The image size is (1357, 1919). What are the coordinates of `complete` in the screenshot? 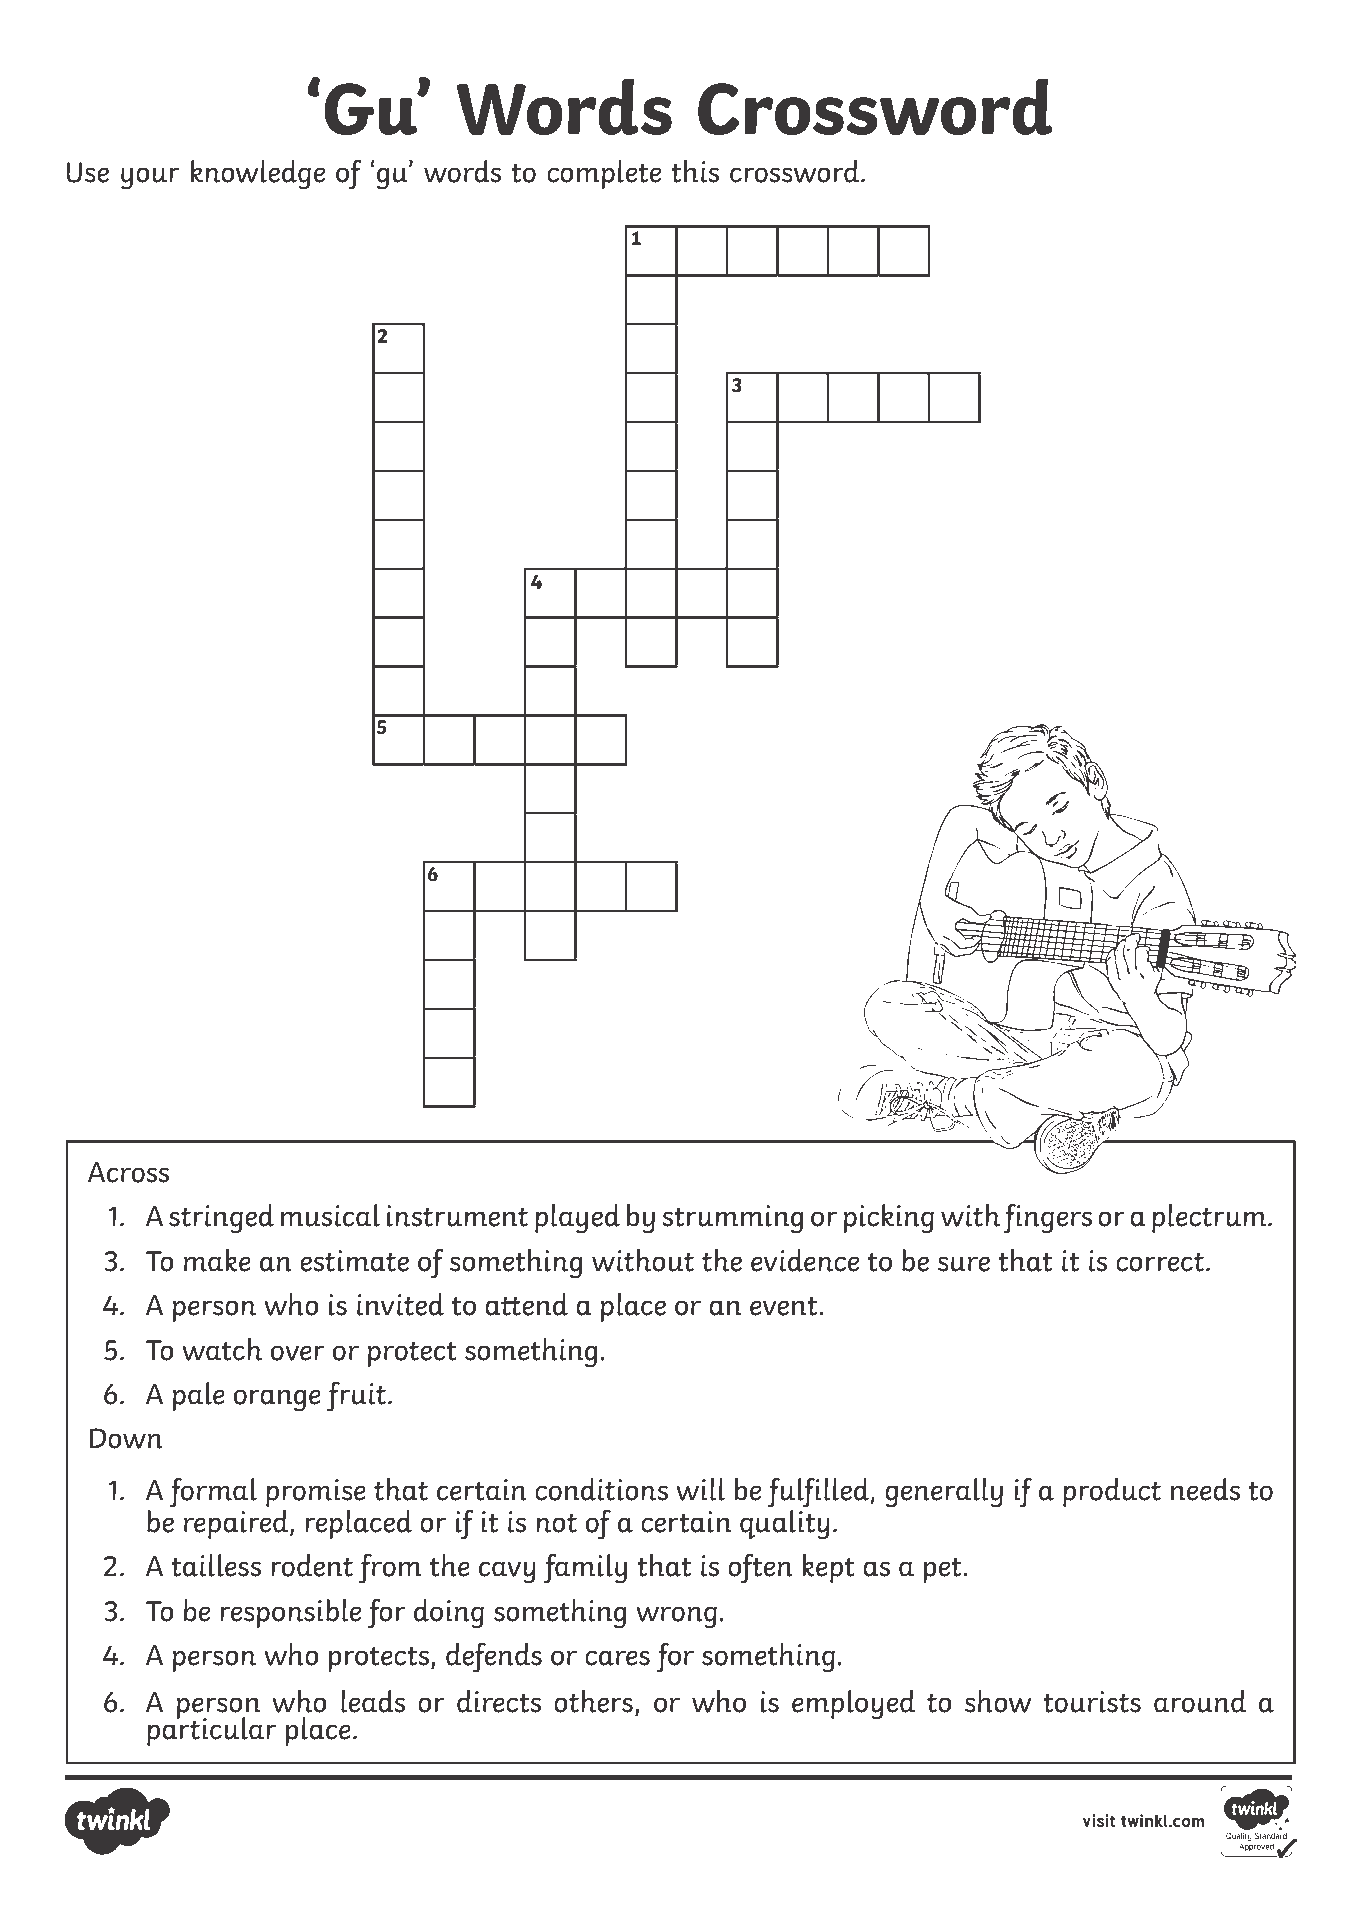 It's located at (604, 174).
